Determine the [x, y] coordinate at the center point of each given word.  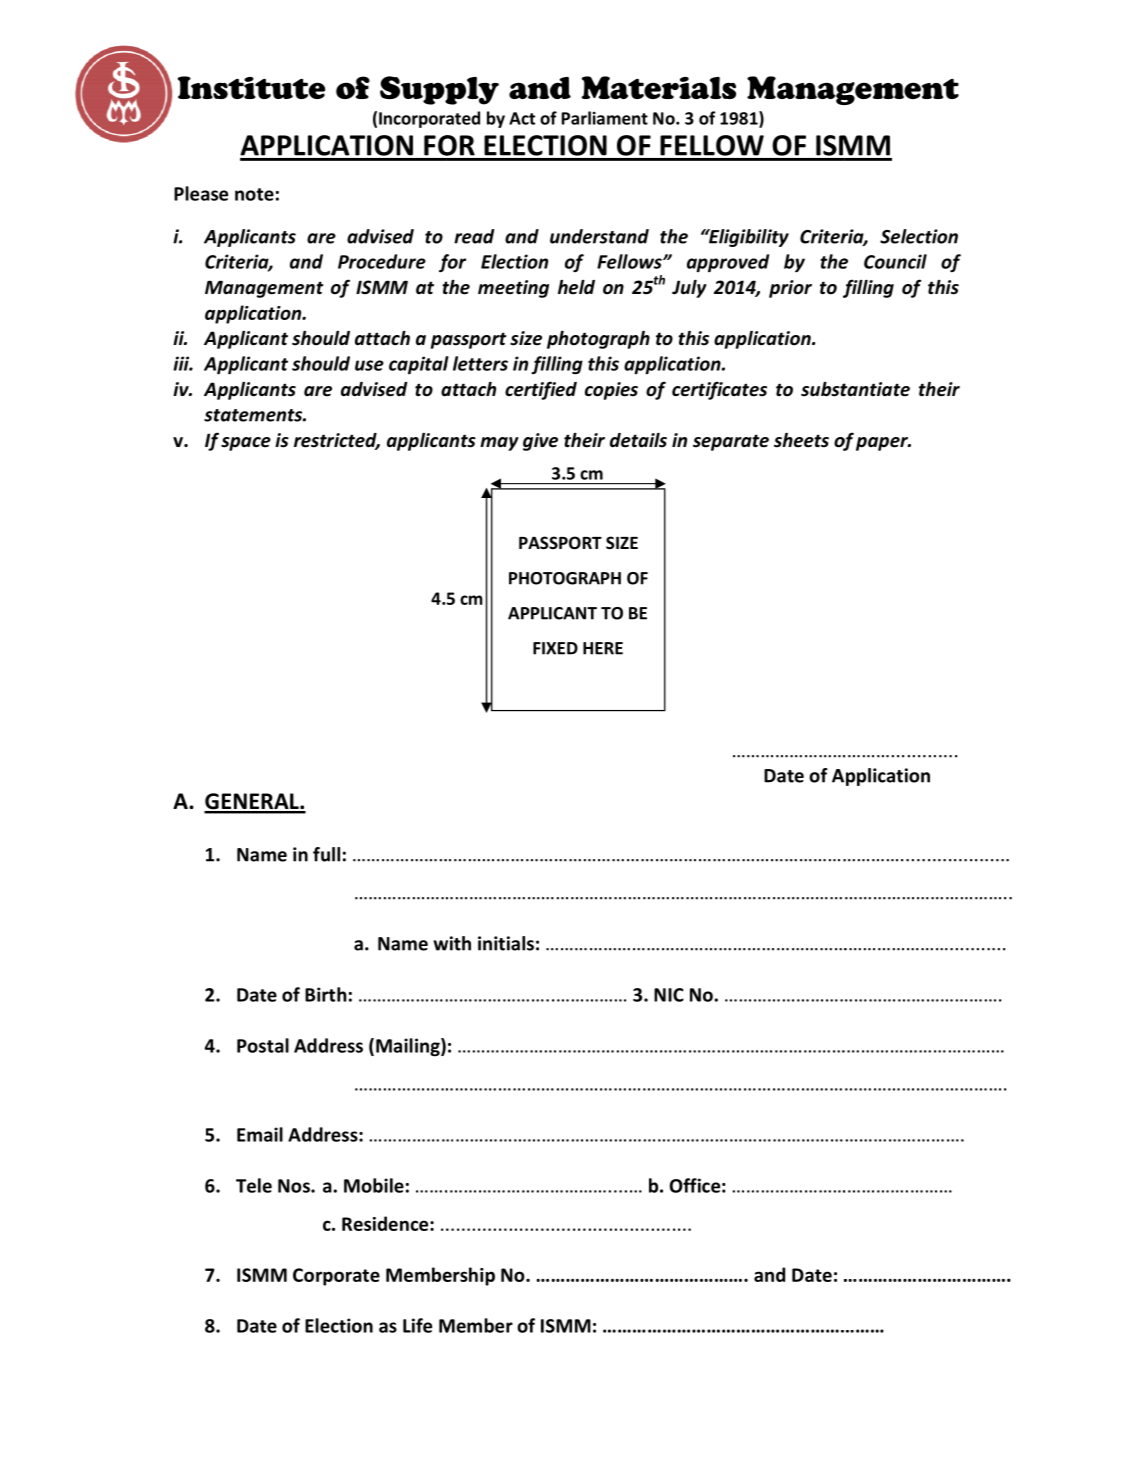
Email [260, 1134]
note [254, 194]
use [369, 365]
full [326, 854]
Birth [326, 994]
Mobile [374, 1185]
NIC [669, 995]
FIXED [555, 648]
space [246, 444]
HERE [603, 648]
